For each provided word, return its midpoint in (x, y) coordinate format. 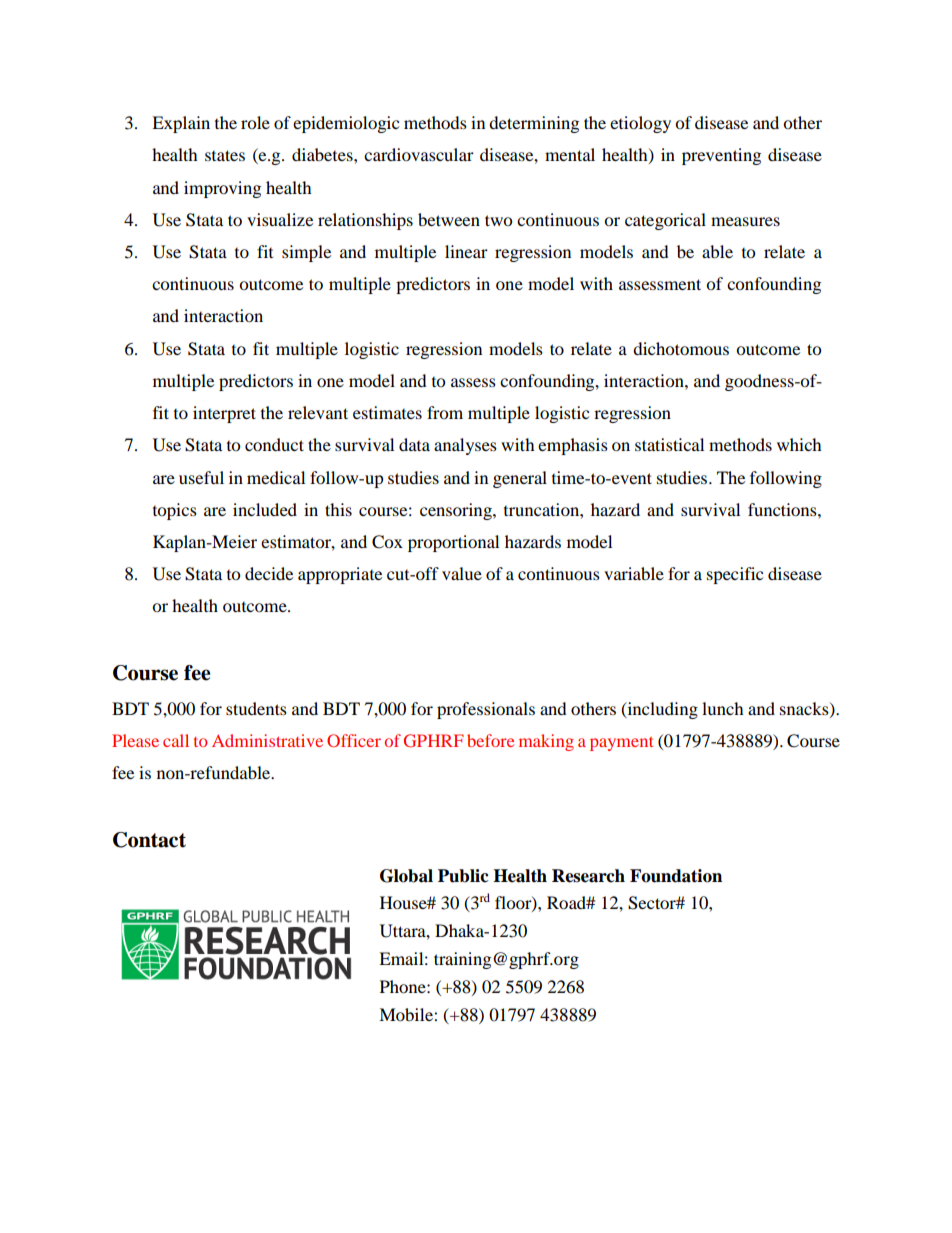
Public (463, 876)
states (225, 155)
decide (269, 573)
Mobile (407, 1014)
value (462, 573)
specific (735, 575)
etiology (640, 124)
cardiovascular (419, 154)
